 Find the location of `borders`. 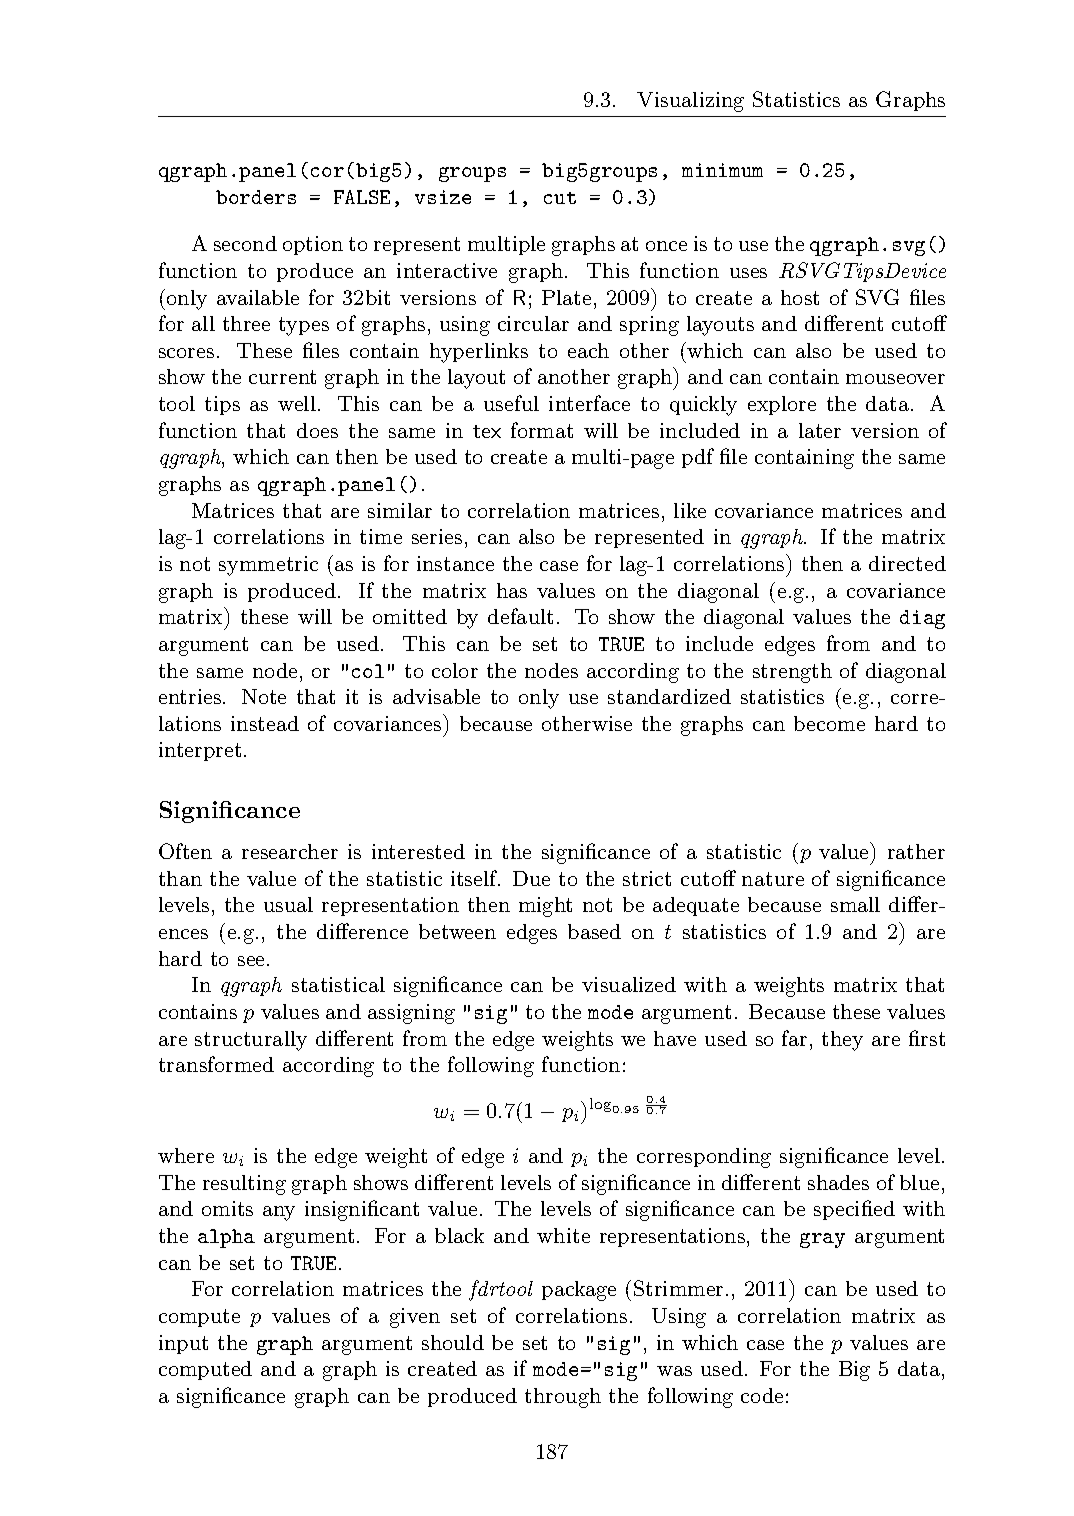

borders is located at coordinates (256, 197).
